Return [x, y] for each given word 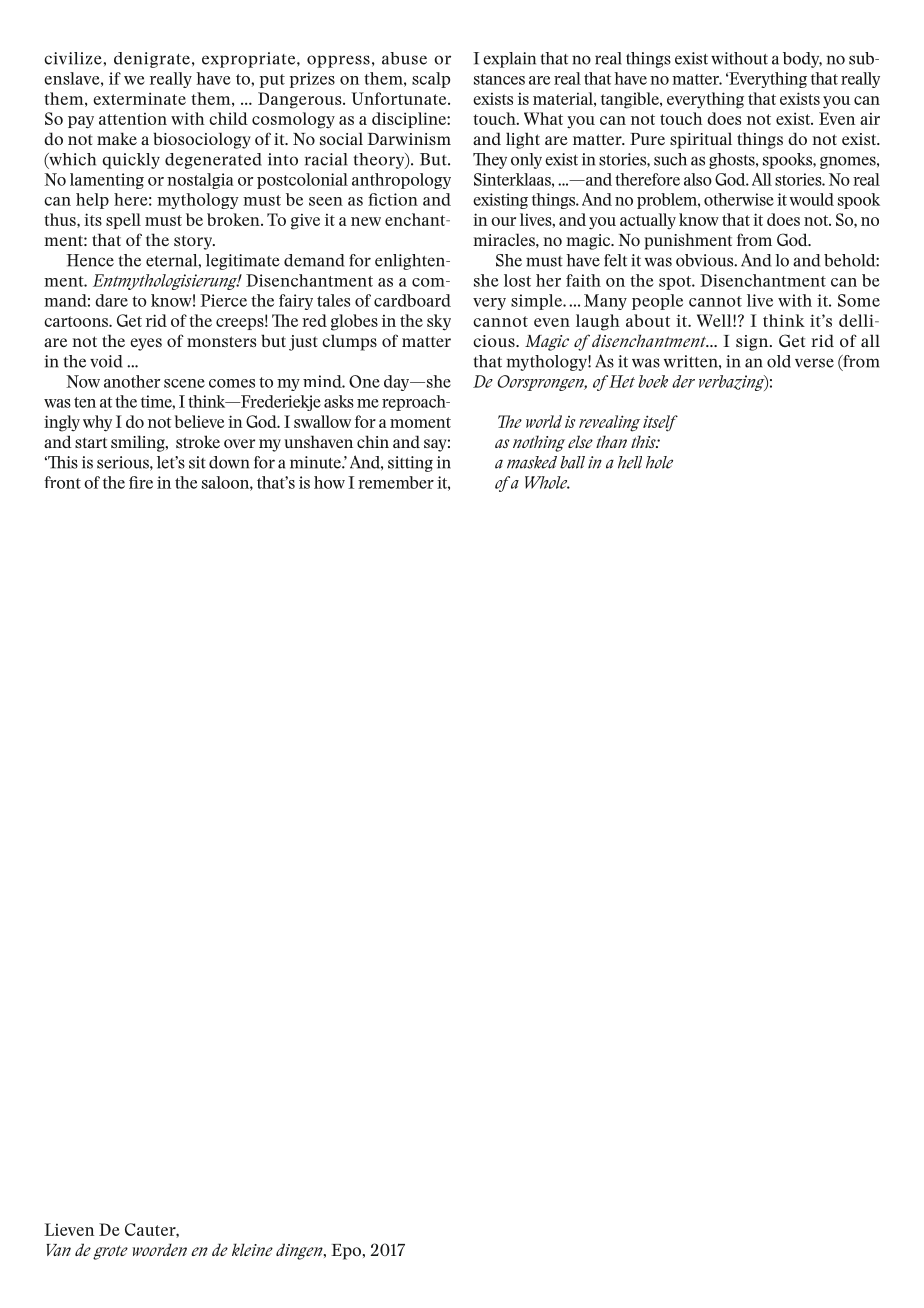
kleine [252, 1249]
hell [630, 462]
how [329, 482]
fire [141, 482]
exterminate [139, 98]
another [132, 381]
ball [572, 462]
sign [753, 343]
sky [439, 322]
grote [110, 1252]
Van [58, 1250]
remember [396, 482]
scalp [431, 80]
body [802, 60]
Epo [347, 1252]
